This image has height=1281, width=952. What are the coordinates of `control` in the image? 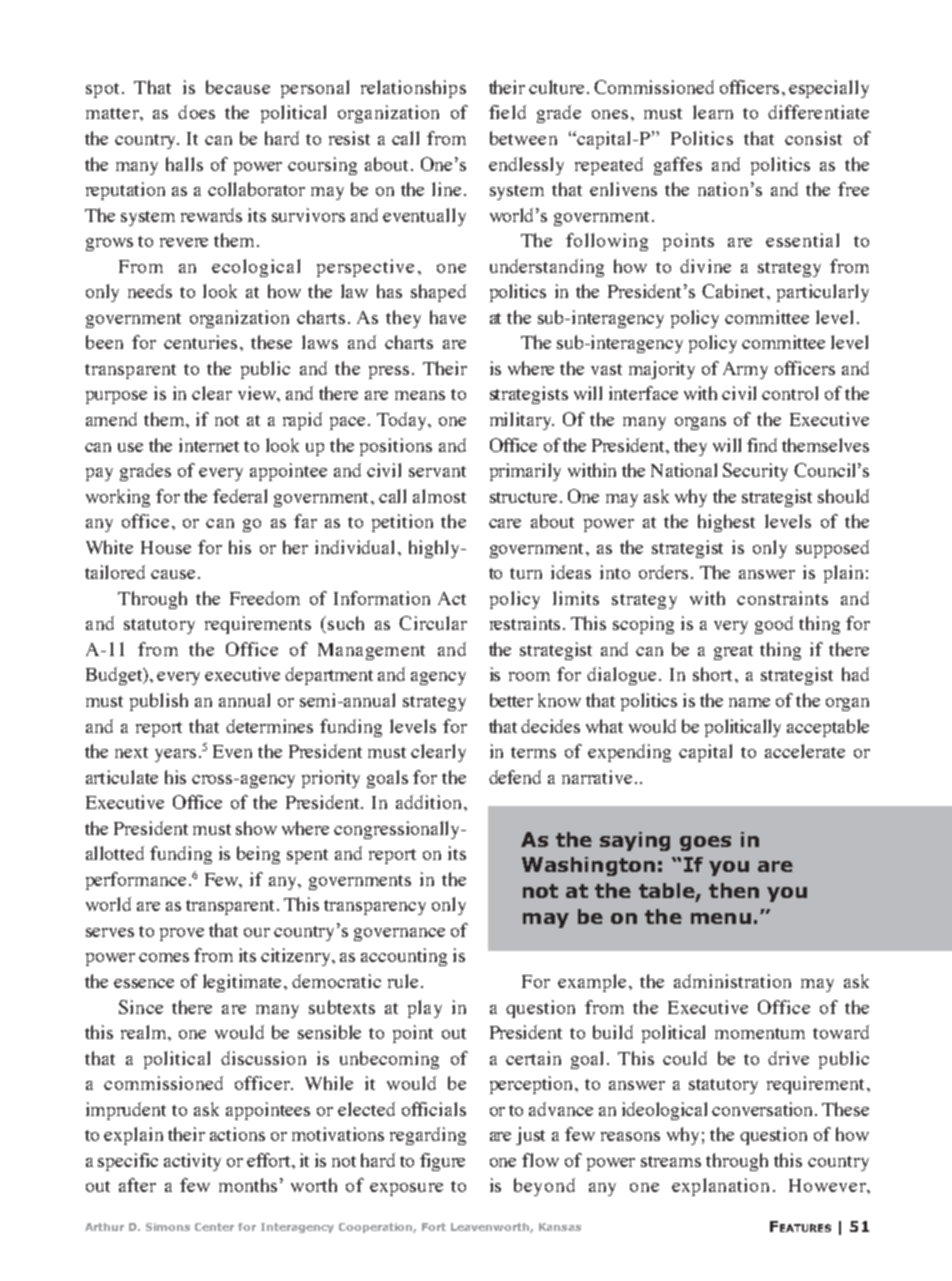 It's located at (790, 393).
